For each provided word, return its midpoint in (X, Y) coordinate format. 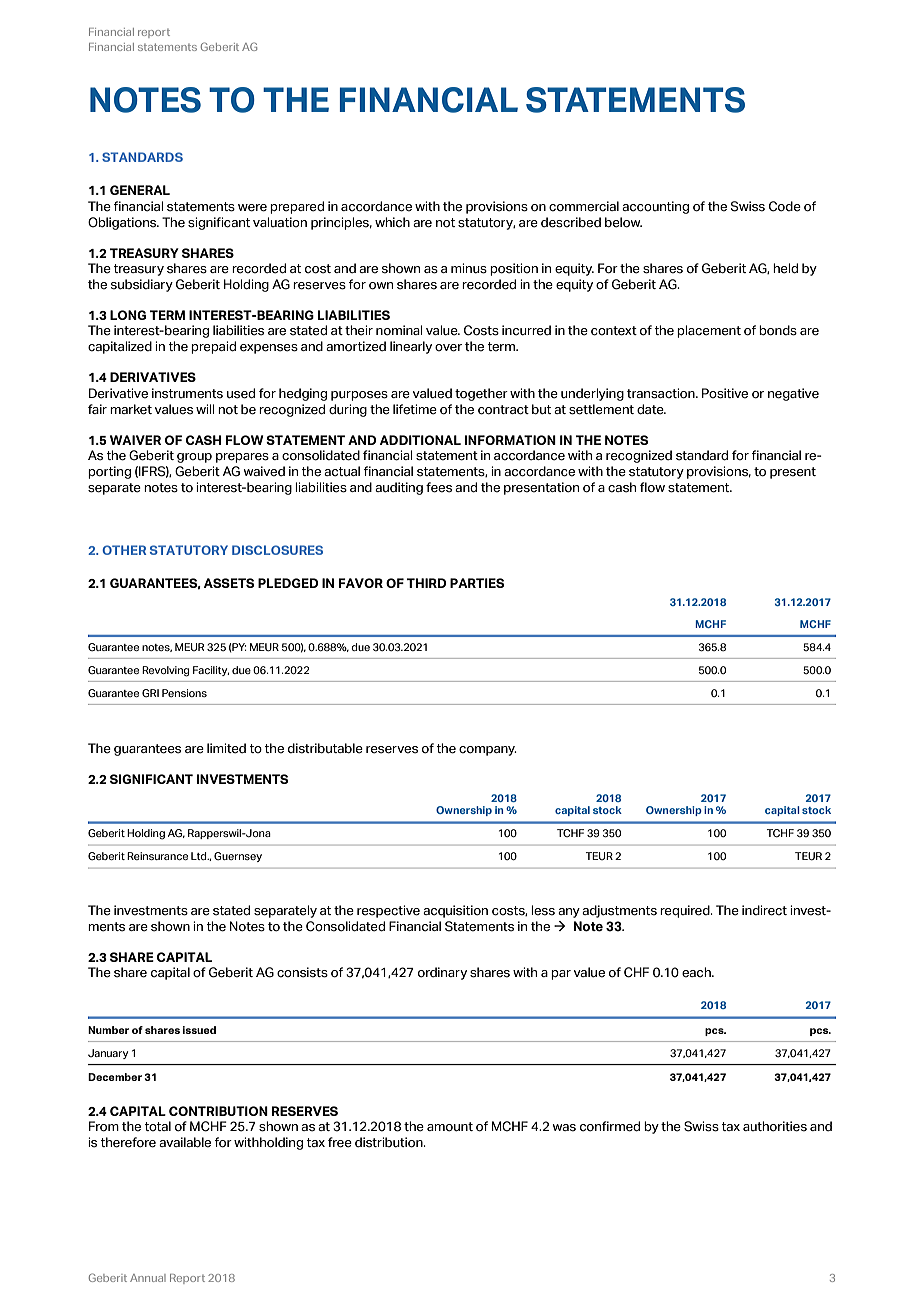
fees (439, 487)
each (697, 972)
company (488, 751)
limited (226, 748)
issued (199, 1030)
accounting (655, 207)
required (686, 911)
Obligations (123, 223)
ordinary (442, 973)
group (194, 458)
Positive (725, 393)
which (392, 222)
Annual (148, 1278)
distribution (390, 1142)
